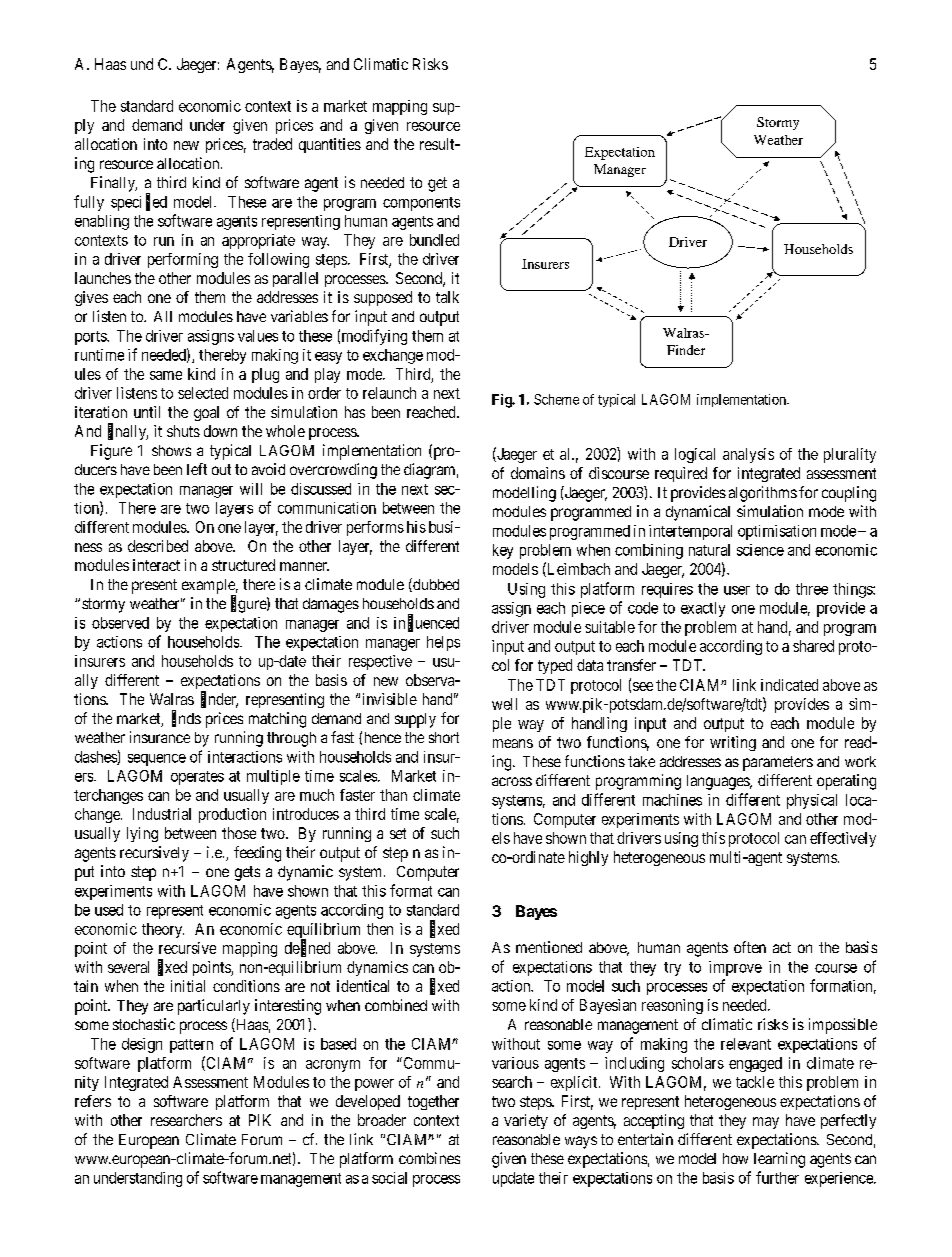 This image has height=1257, width=952. What do you see at coordinates (538, 473) in the image?
I see `domains` at bounding box center [538, 473].
